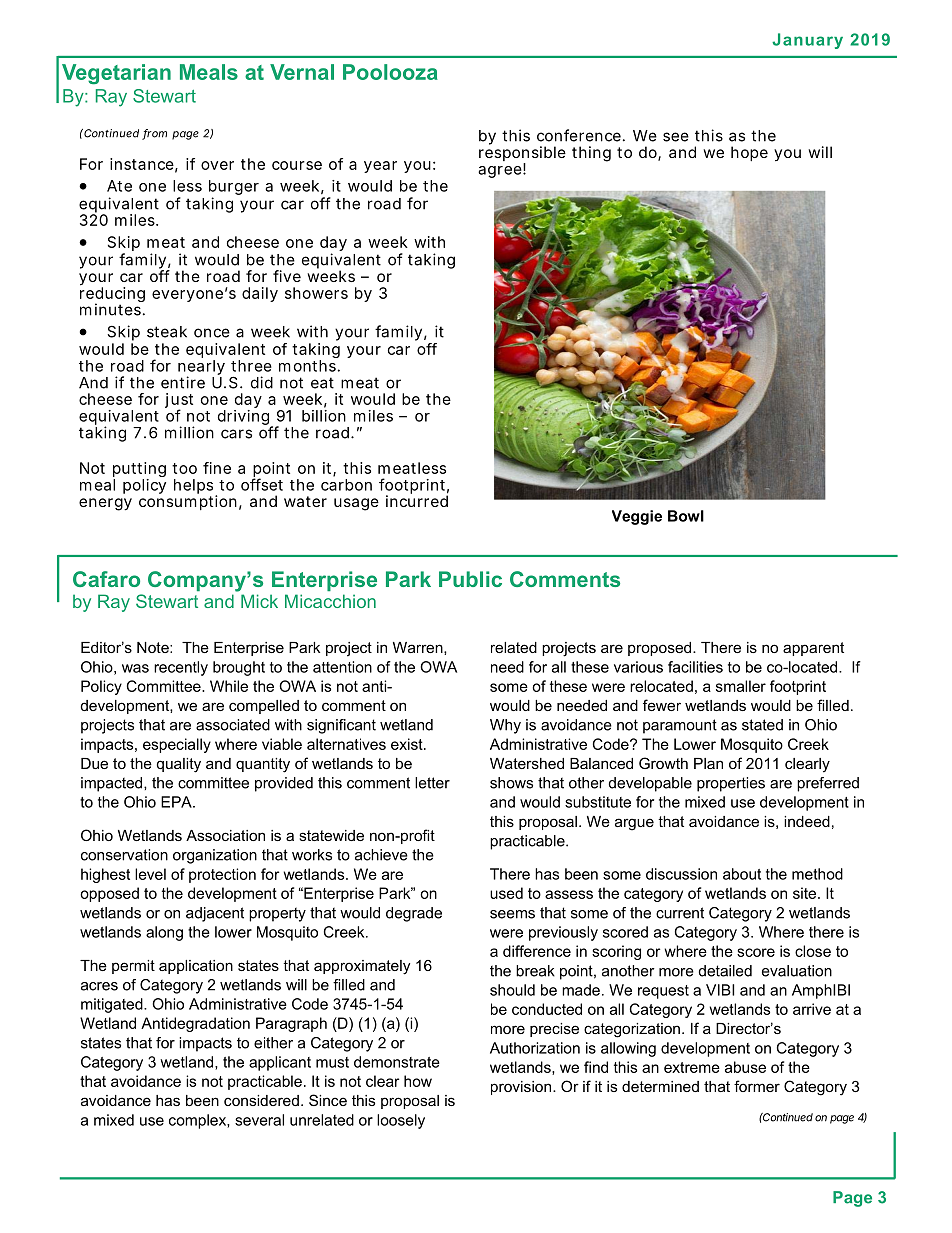 Image resolution: width=952 pixels, height=1233 pixels. I want to click on Vegetarian, so click(116, 74).
